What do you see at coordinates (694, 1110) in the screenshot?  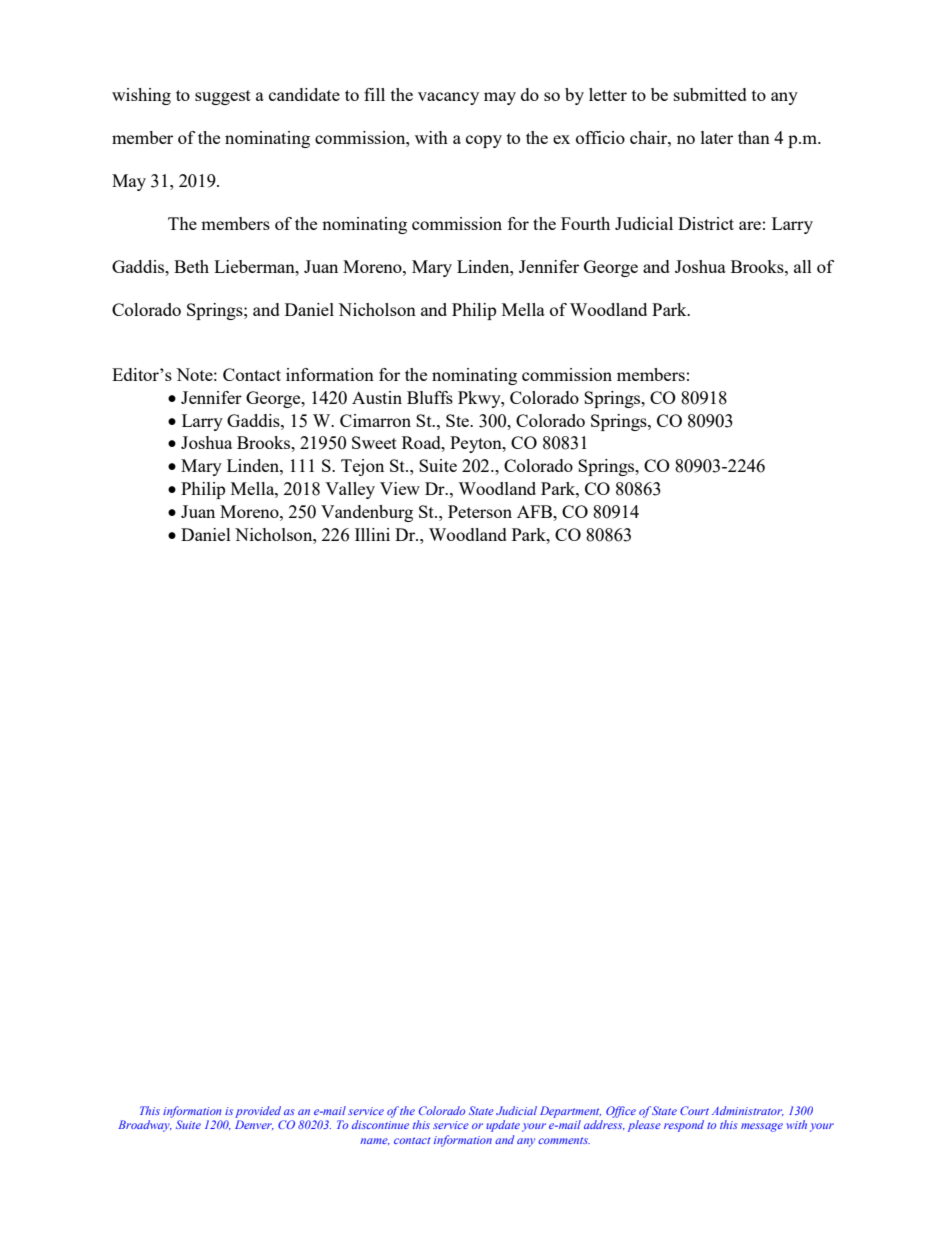 I see `Court` at bounding box center [694, 1110].
